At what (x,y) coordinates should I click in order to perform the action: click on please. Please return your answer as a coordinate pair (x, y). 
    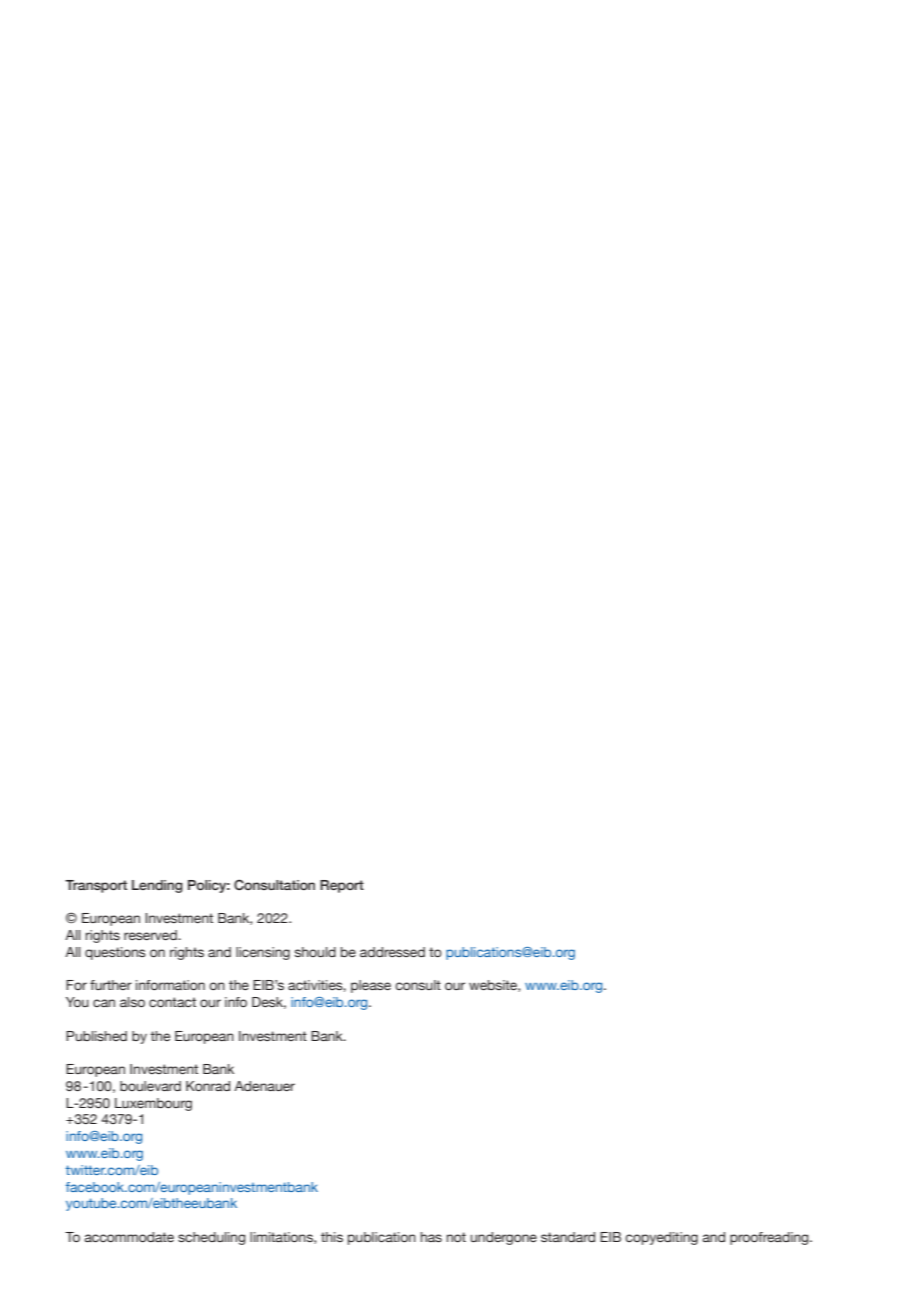
    Looking at the image, I should click on (371, 986).
